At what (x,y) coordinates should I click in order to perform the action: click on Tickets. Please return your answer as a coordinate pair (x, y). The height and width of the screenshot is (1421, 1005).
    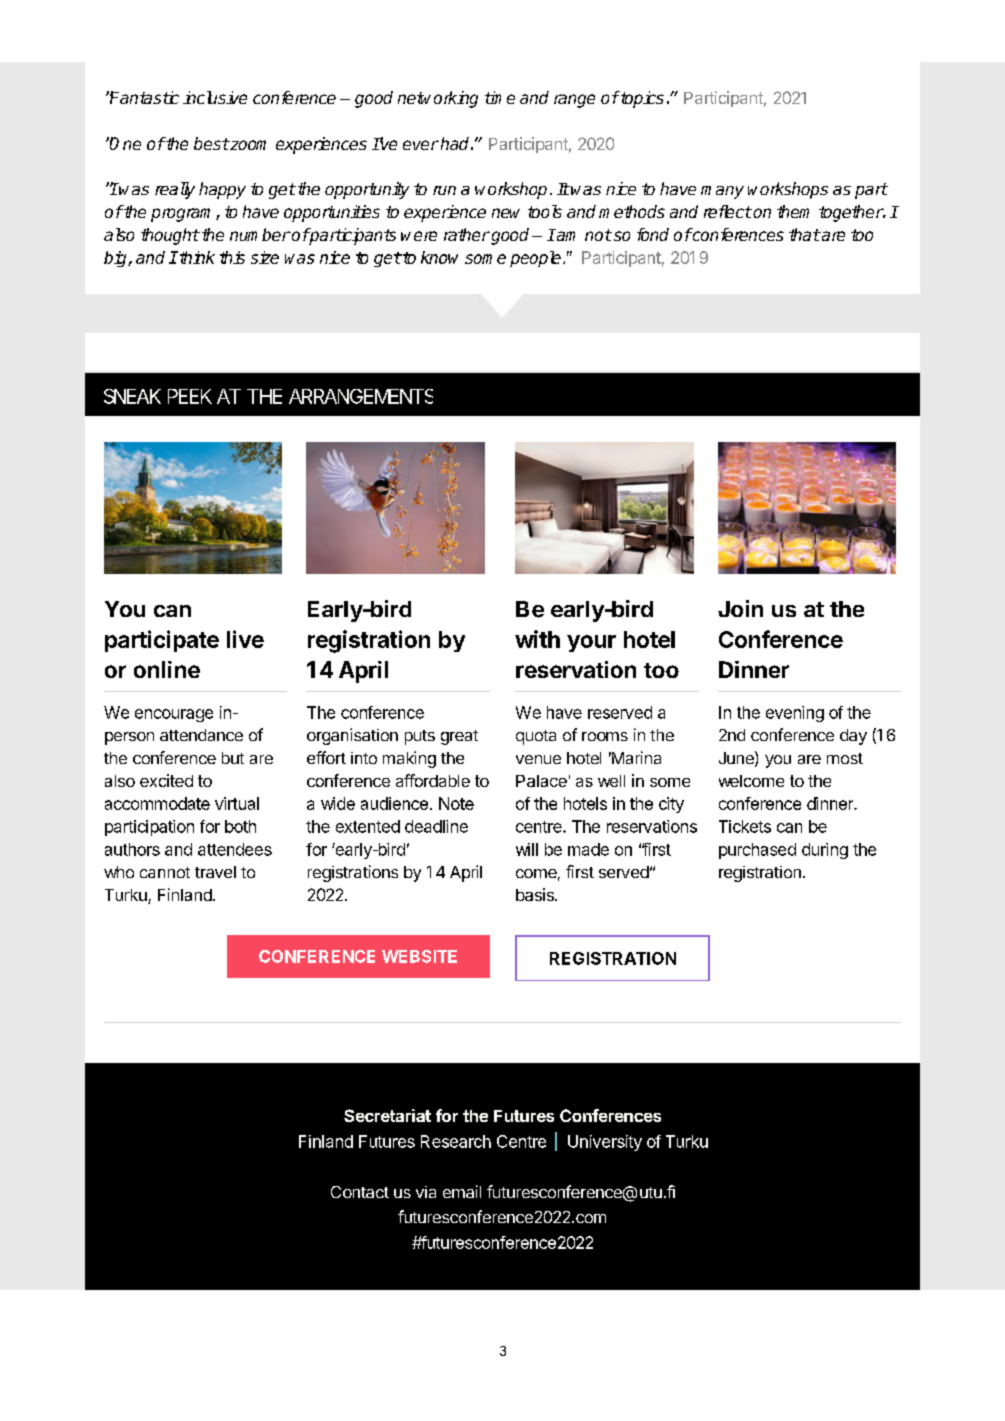
    Looking at the image, I should click on (745, 826).
